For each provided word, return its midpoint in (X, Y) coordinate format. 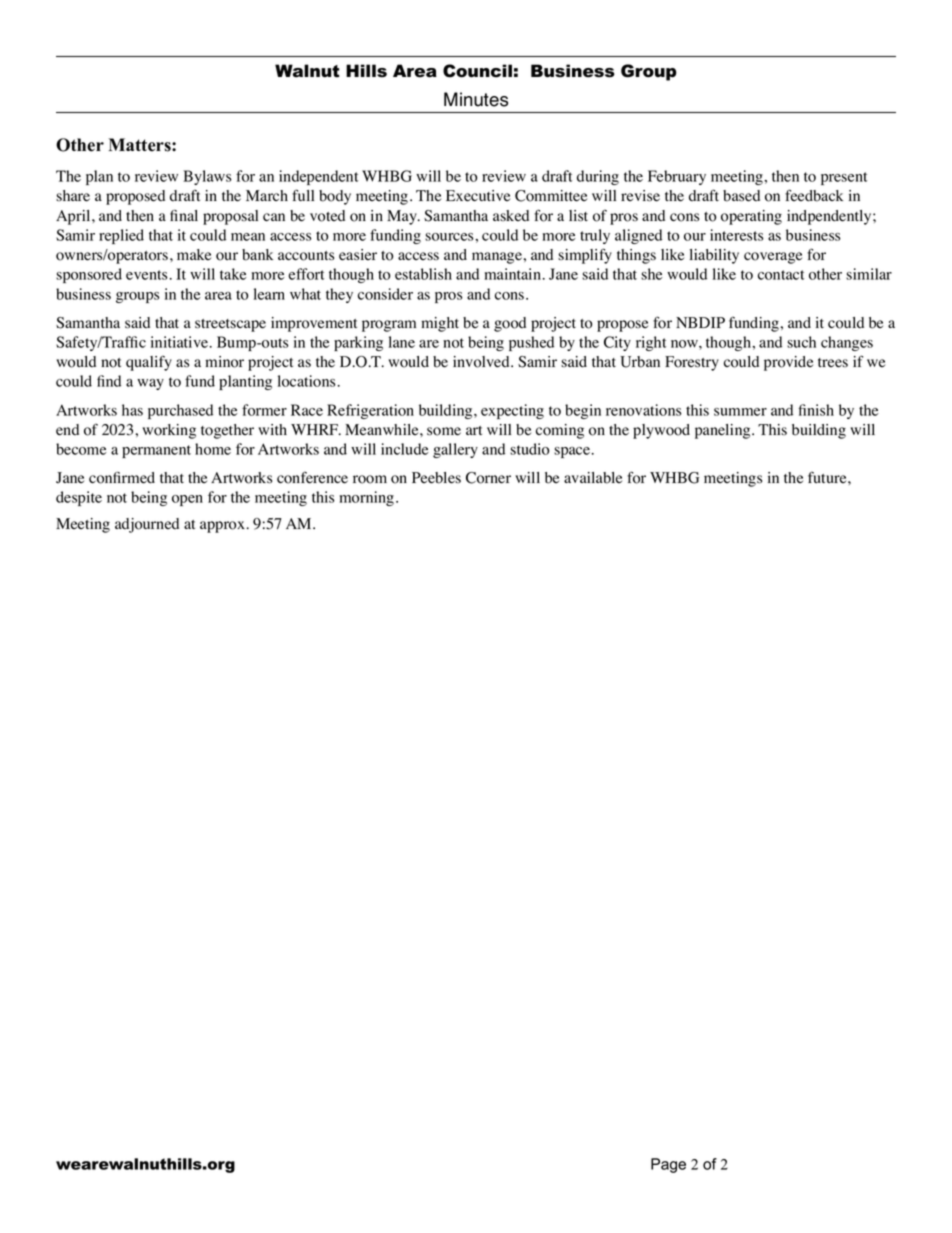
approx (222, 527)
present (844, 178)
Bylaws (207, 177)
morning (368, 498)
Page (668, 1165)
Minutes (476, 99)
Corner (488, 478)
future (828, 477)
